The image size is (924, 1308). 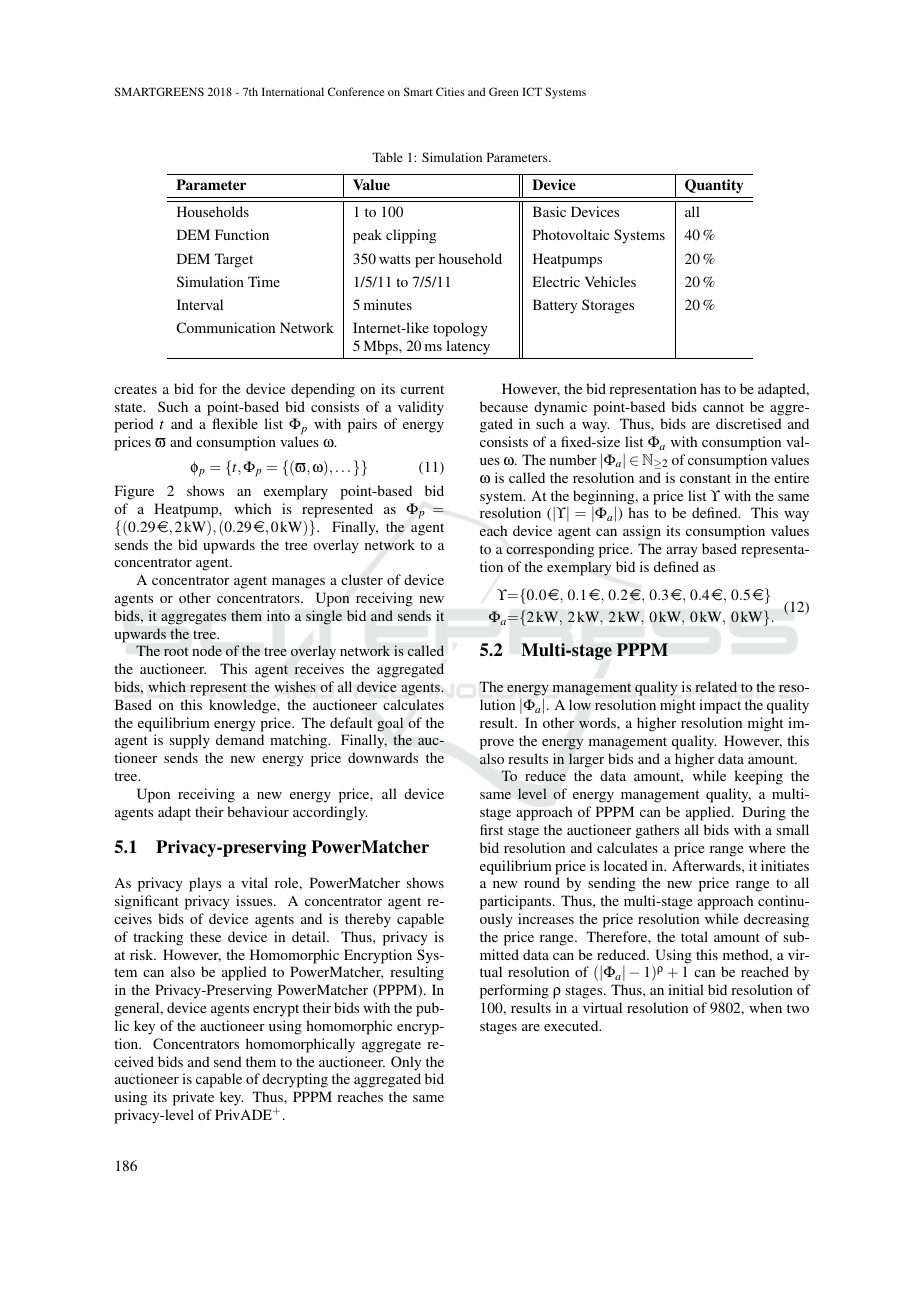 I want to click on topology, so click(x=460, y=329).
